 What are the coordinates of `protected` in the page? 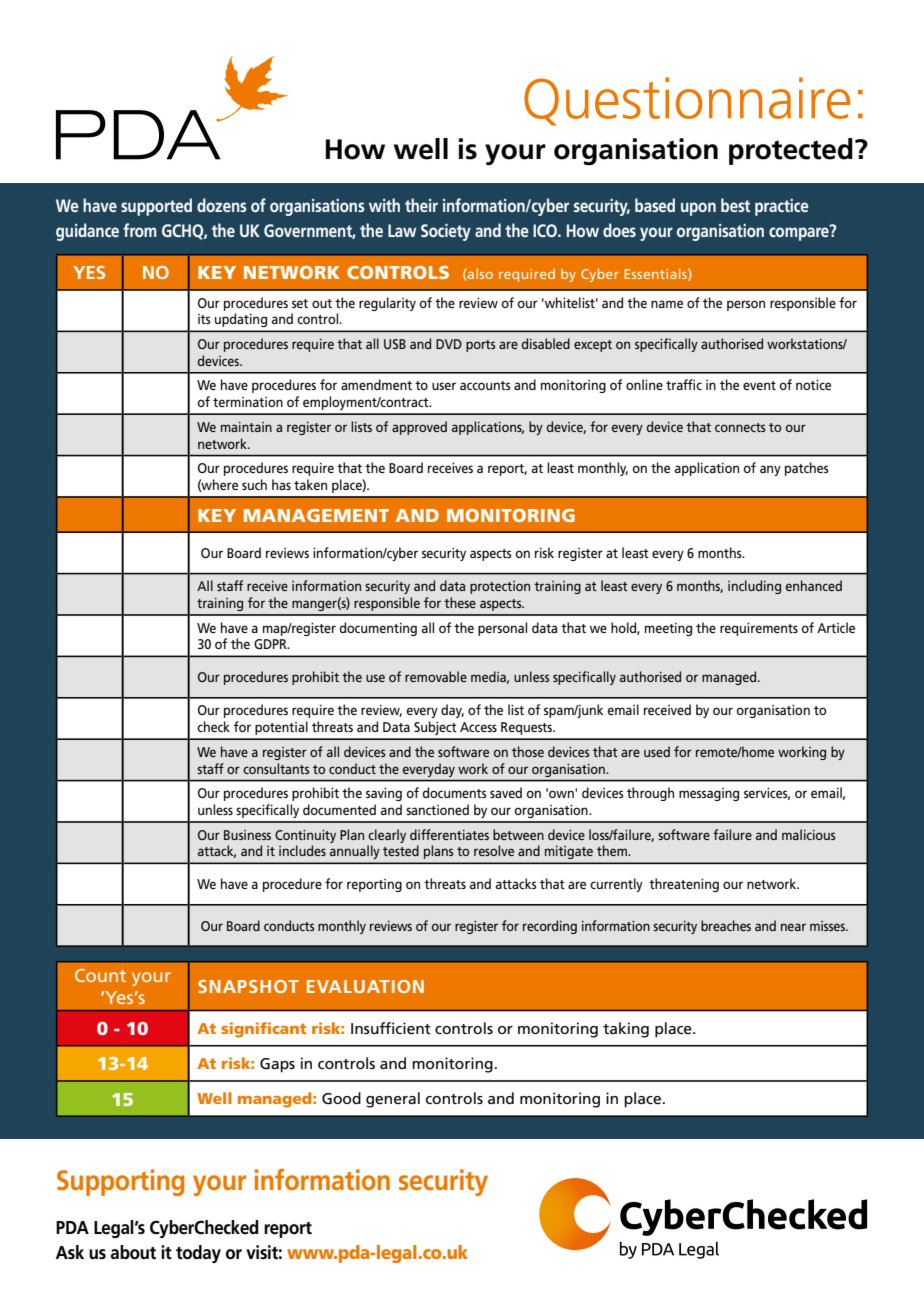 It's located at (791, 151).
